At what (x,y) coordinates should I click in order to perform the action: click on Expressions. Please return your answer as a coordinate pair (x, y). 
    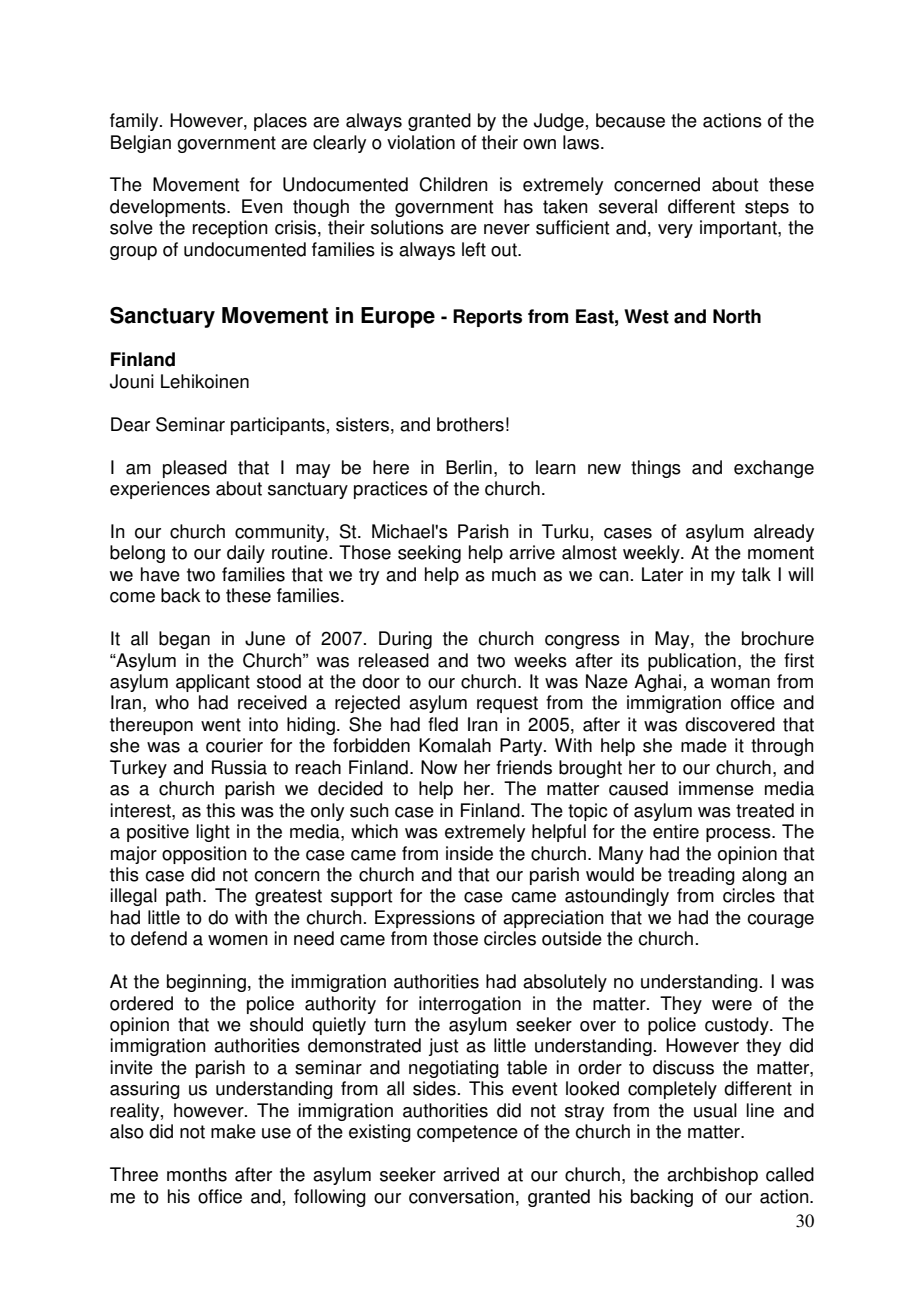
    Looking at the image, I should click on (425, 919).
